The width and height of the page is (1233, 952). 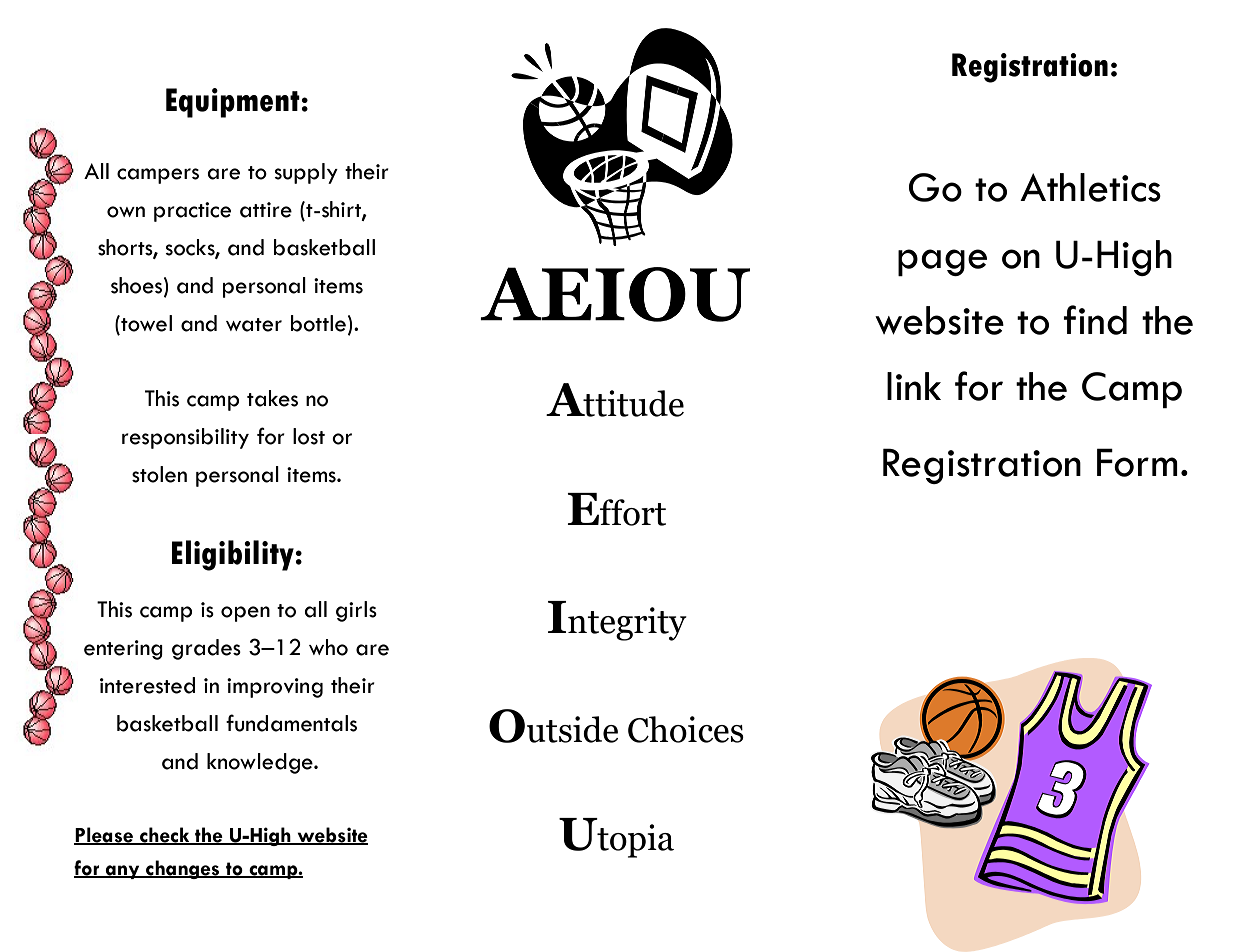 I want to click on Form, so click(x=1137, y=462).
